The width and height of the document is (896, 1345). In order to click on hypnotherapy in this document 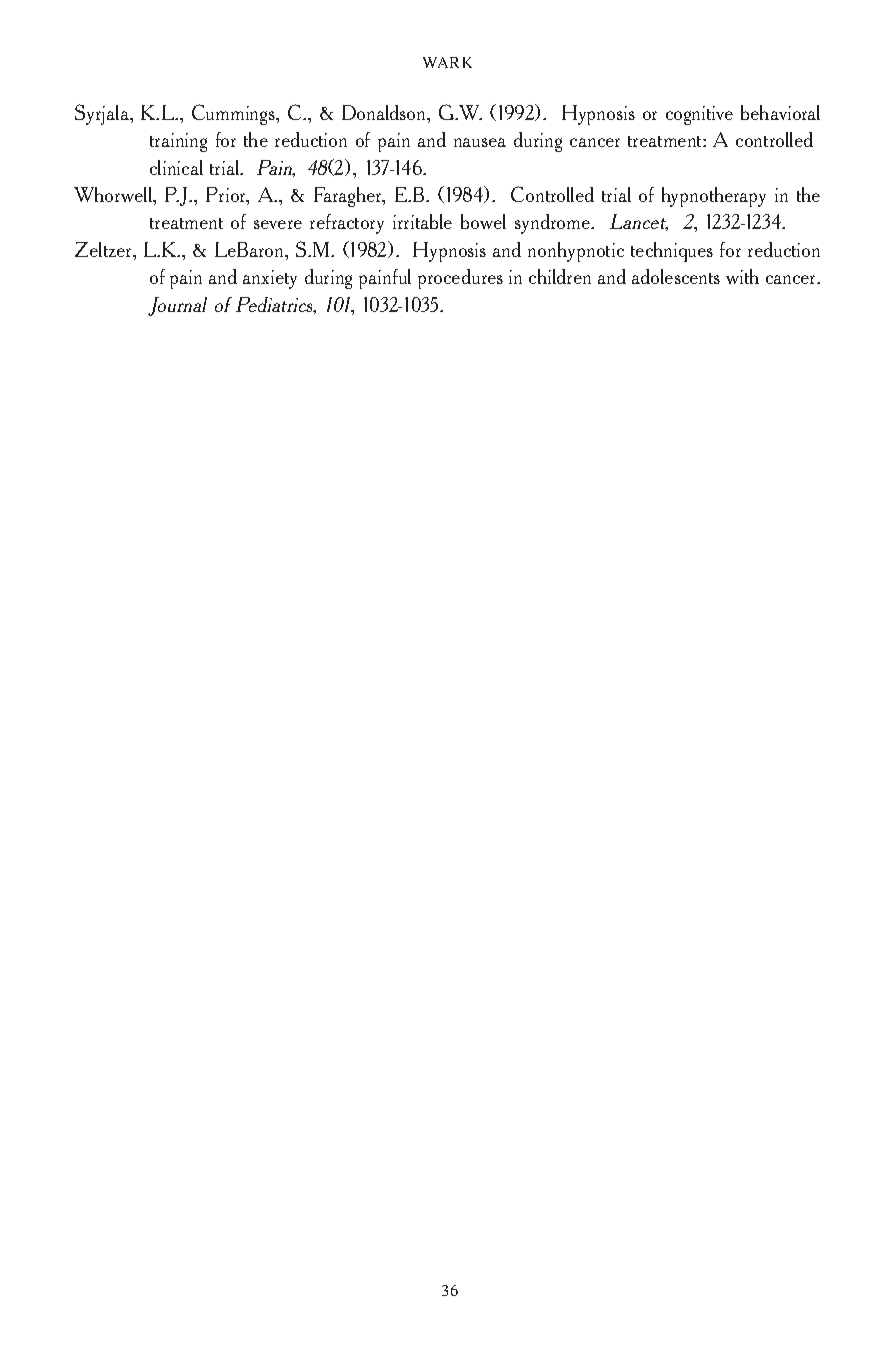, I will do `click(714, 197)`.
